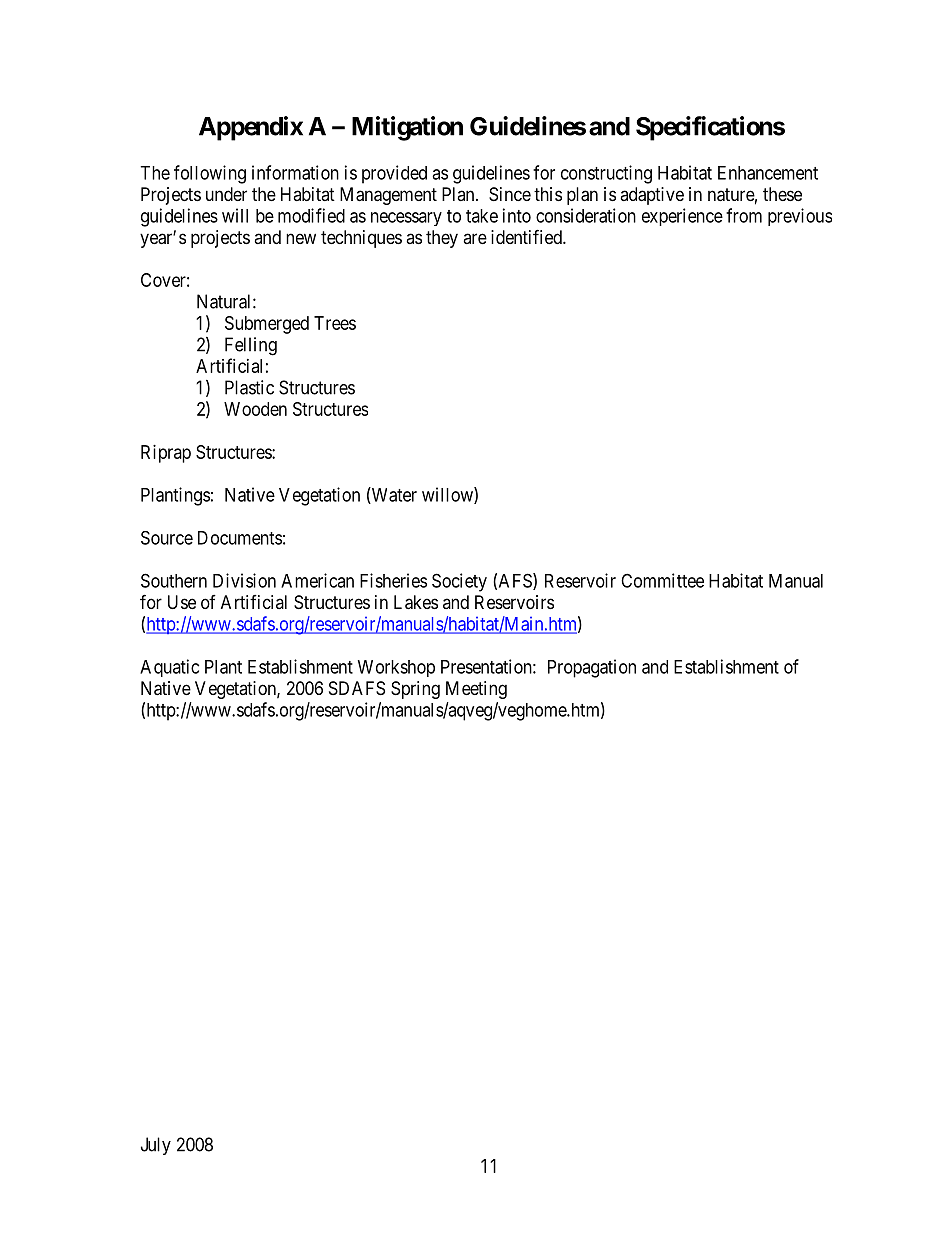  Describe the element at coordinates (156, 1146) in the document. I see `July` at that location.
